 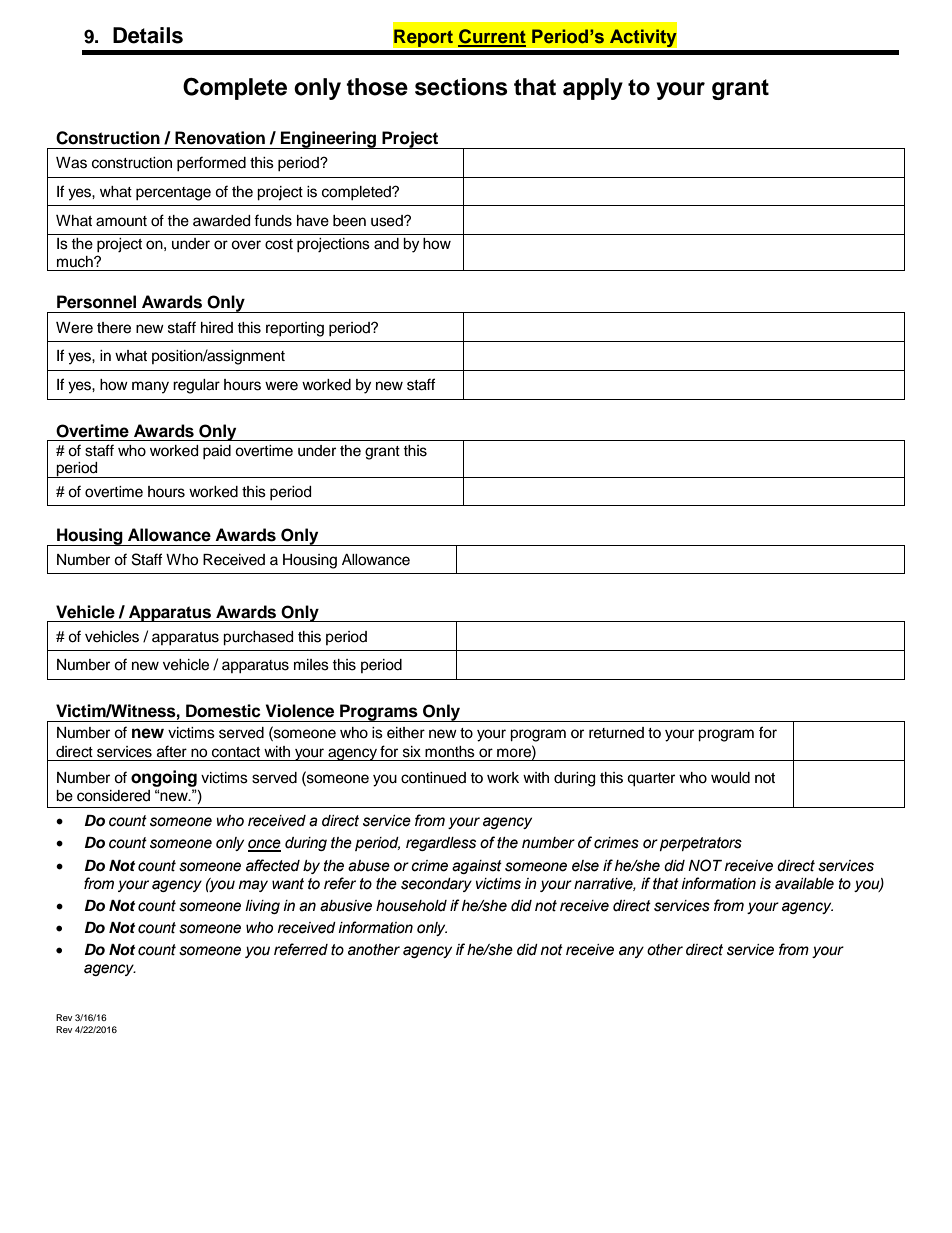 I want to click on perpetrators, so click(x=701, y=844).
